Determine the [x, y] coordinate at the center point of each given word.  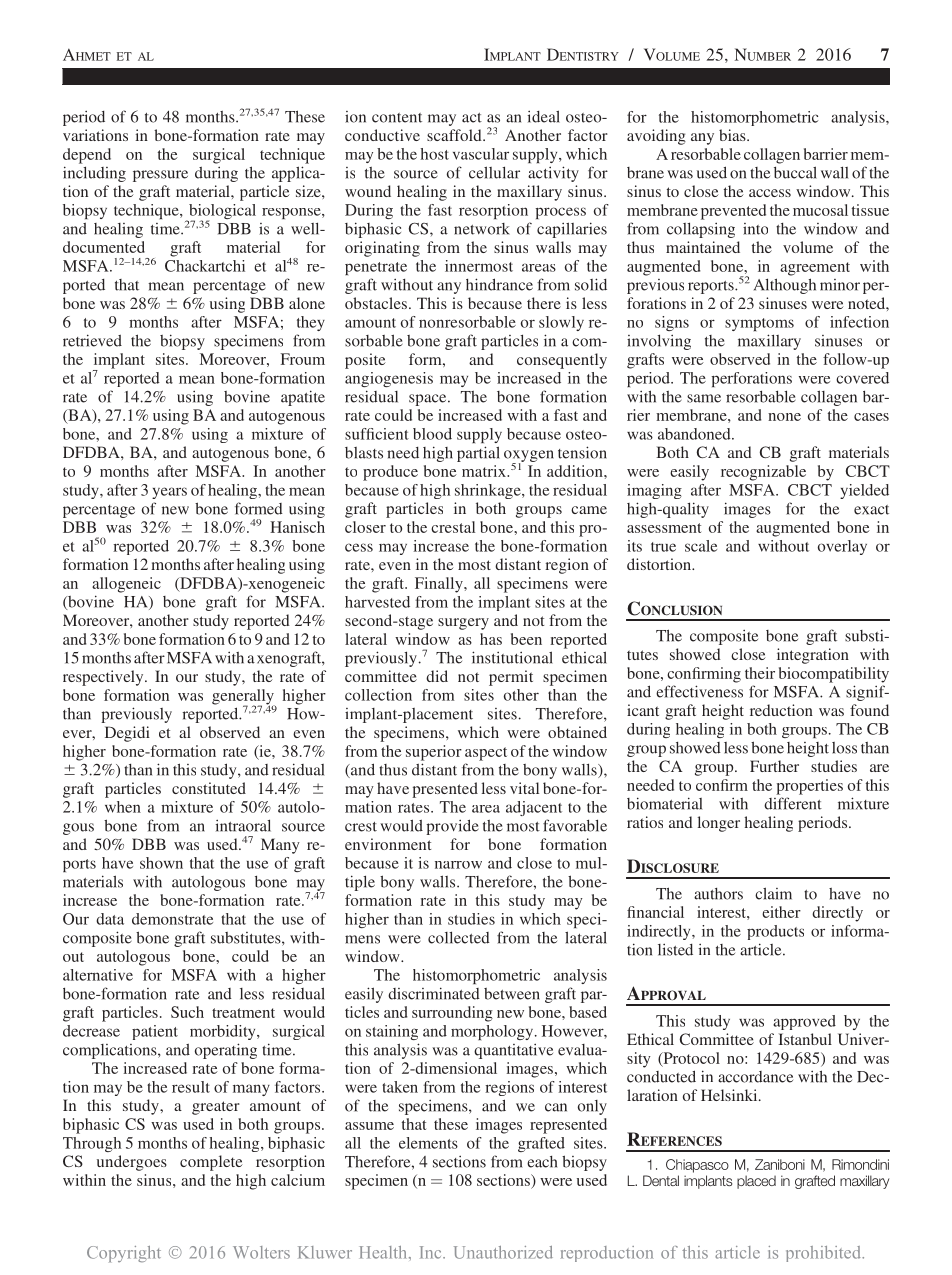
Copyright [124, 1254]
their [760, 673]
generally [244, 698]
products [775, 932]
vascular [481, 154]
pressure [160, 176]
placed [756, 1182]
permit [511, 678]
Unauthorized [503, 1252]
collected [459, 937]
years [169, 493]
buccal [795, 172]
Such [187, 1012]
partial [478, 454]
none [784, 417]
